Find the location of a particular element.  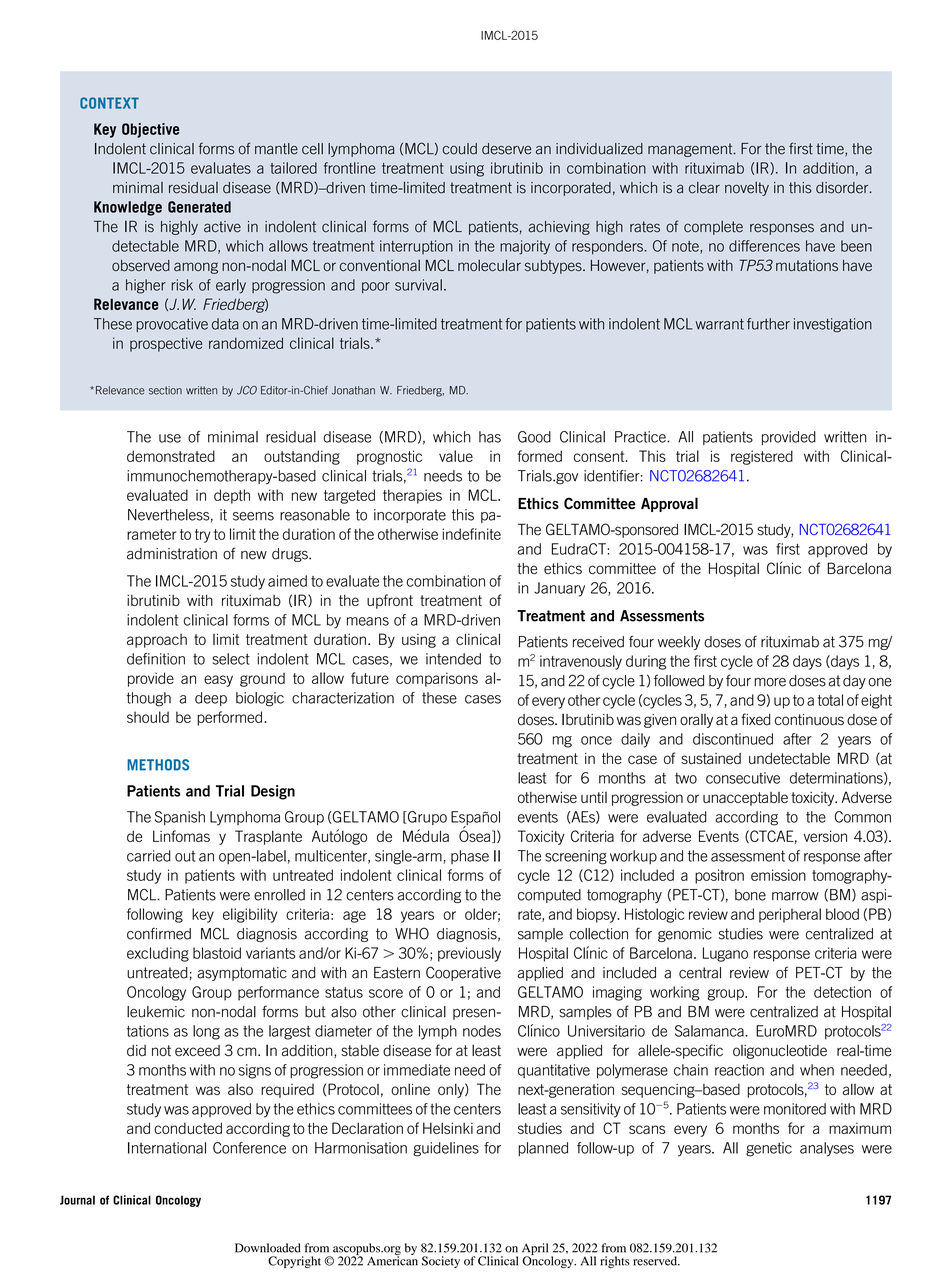

peripheral is located at coordinates (790, 915).
